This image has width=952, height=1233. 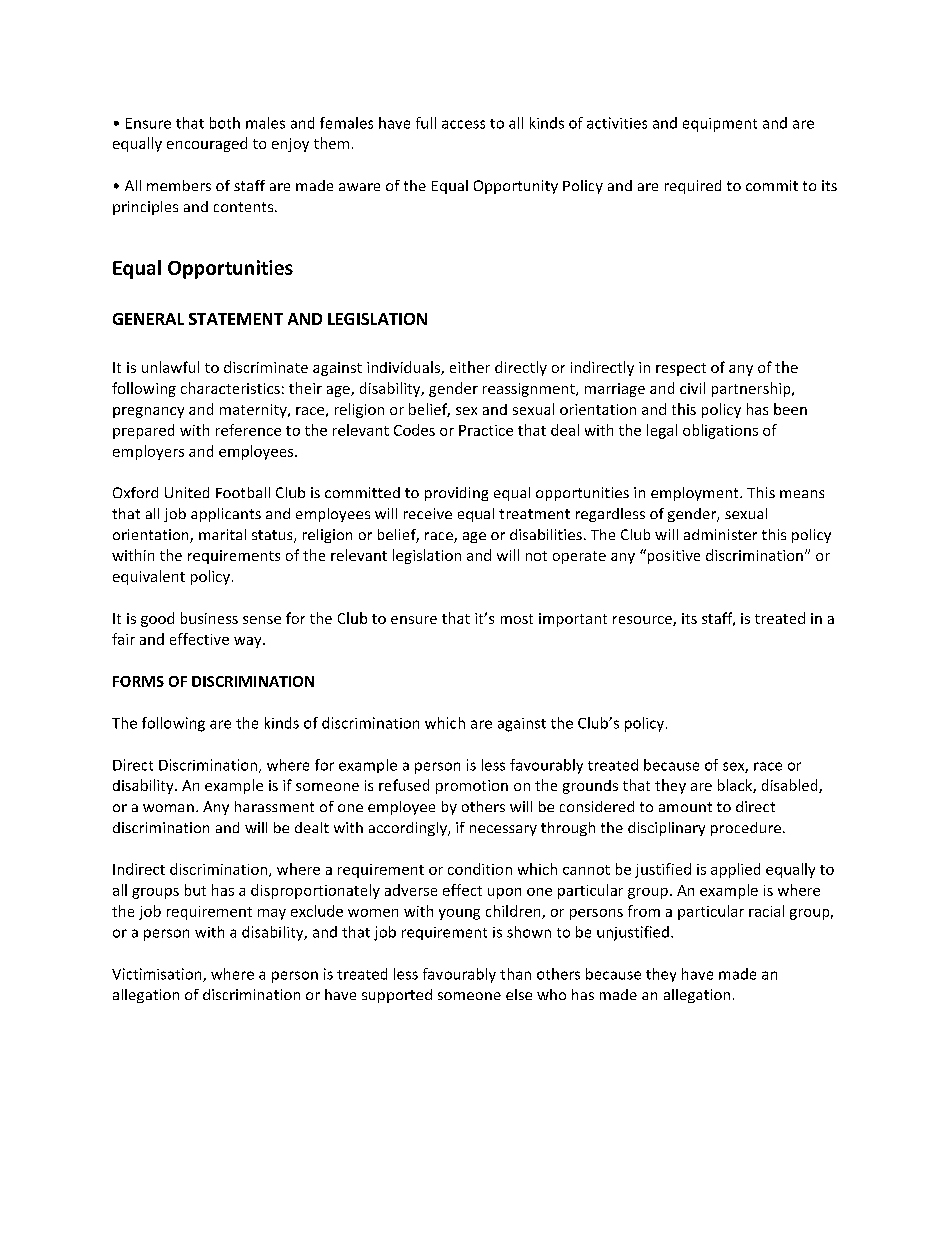 I want to click on amount, so click(x=685, y=807).
